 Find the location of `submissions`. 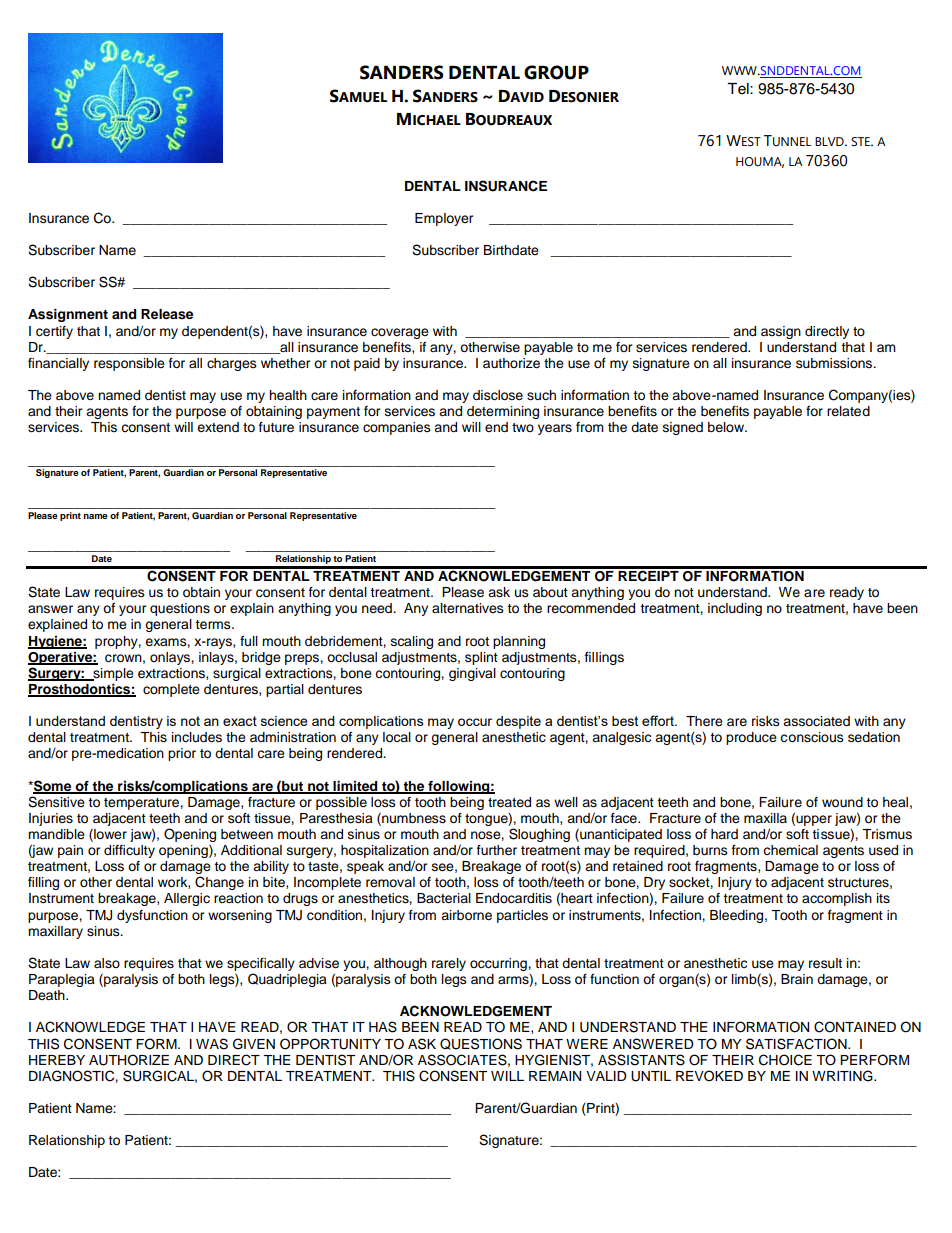

submissions is located at coordinates (835, 363).
